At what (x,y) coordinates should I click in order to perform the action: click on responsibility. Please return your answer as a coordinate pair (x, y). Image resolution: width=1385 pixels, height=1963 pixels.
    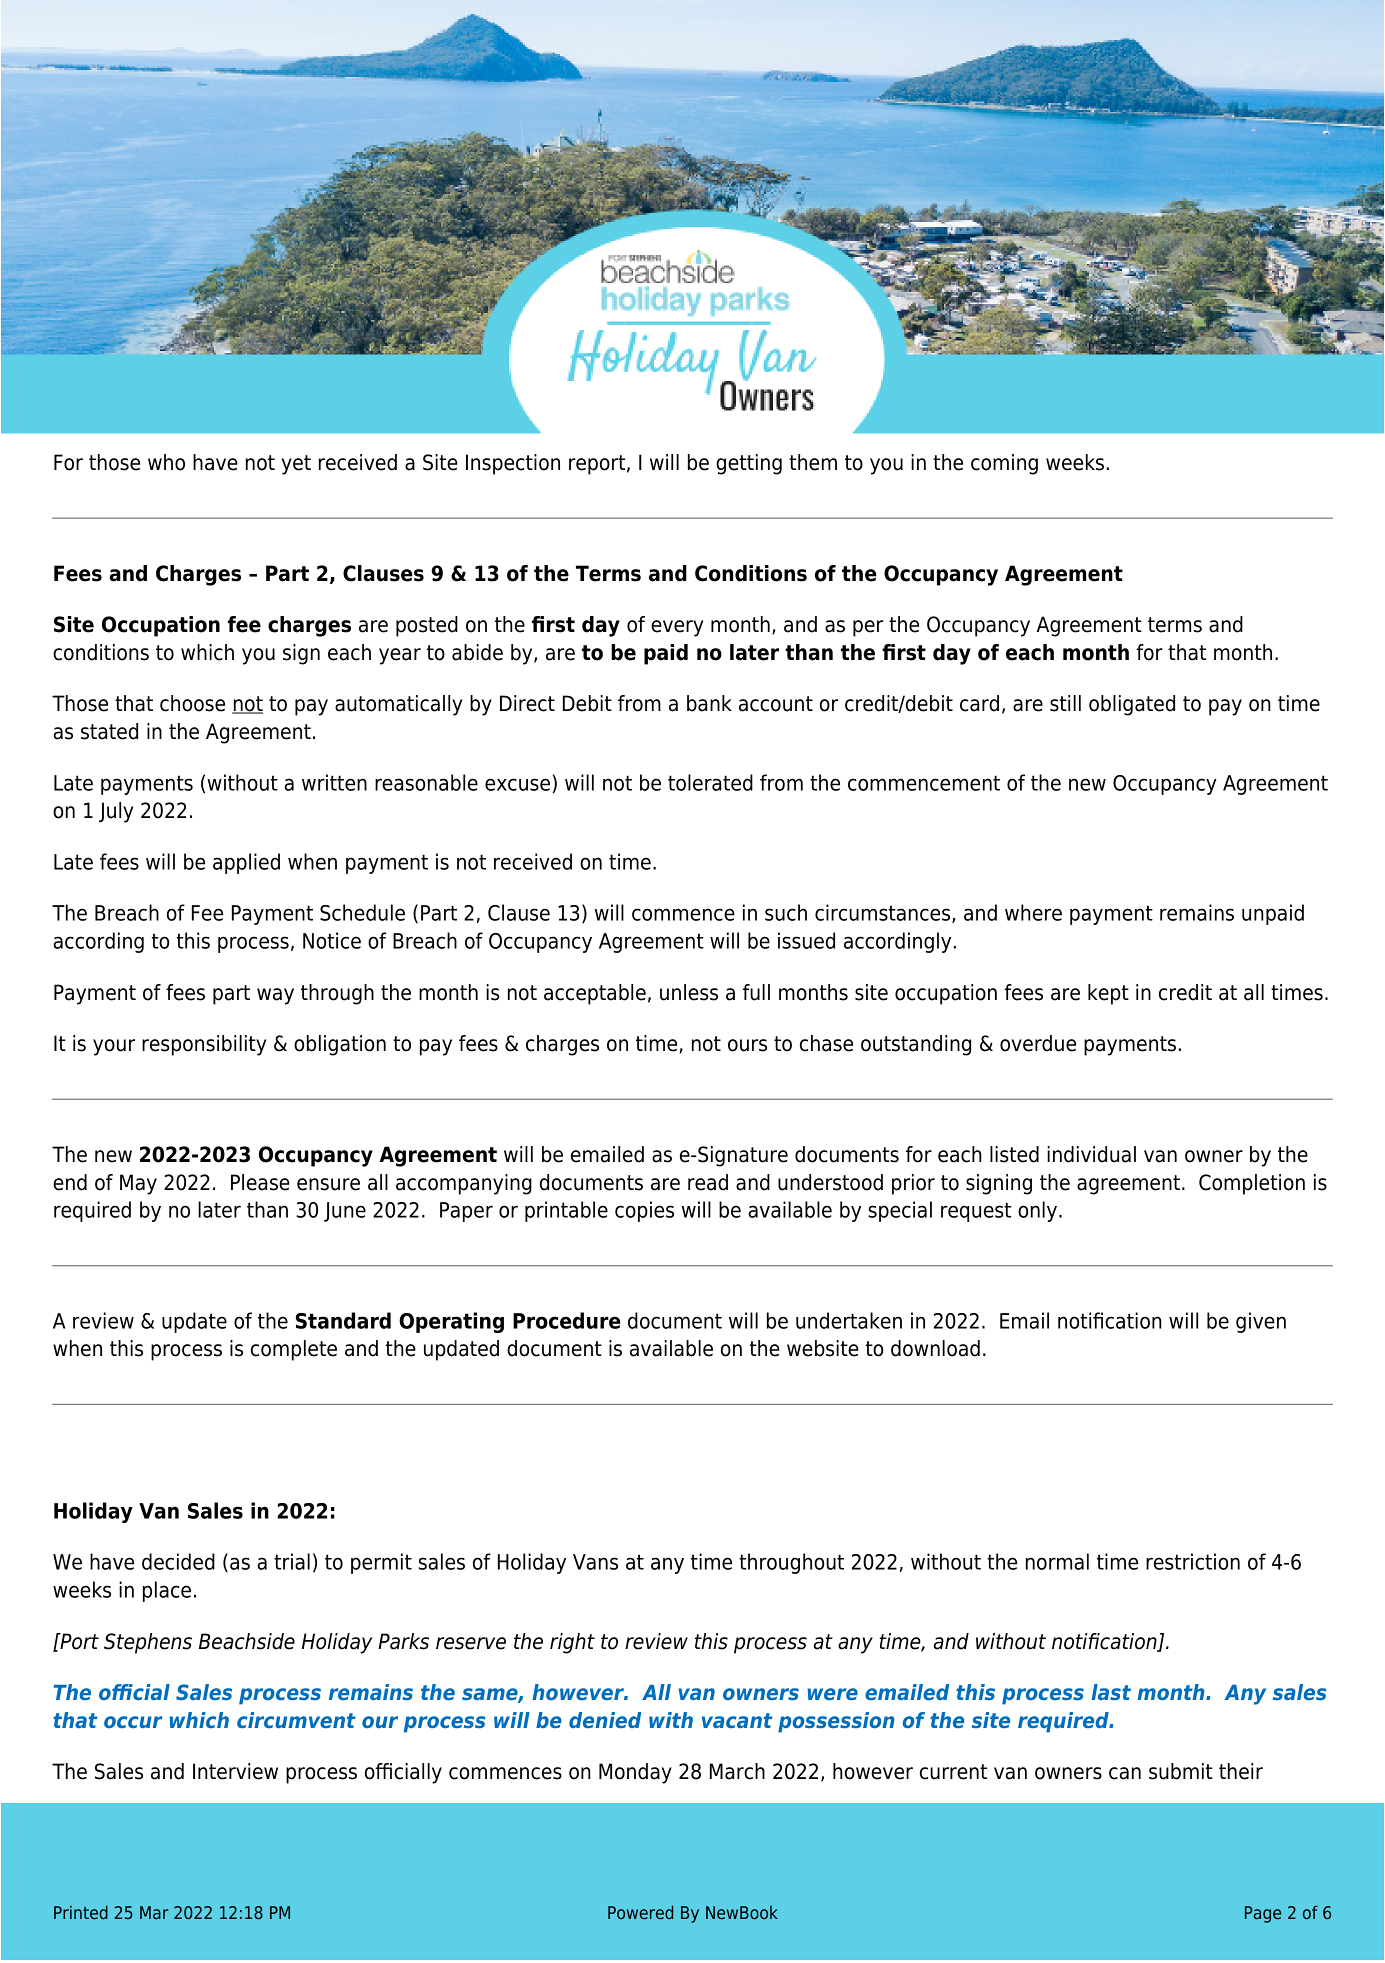
    Looking at the image, I should click on (204, 1045).
